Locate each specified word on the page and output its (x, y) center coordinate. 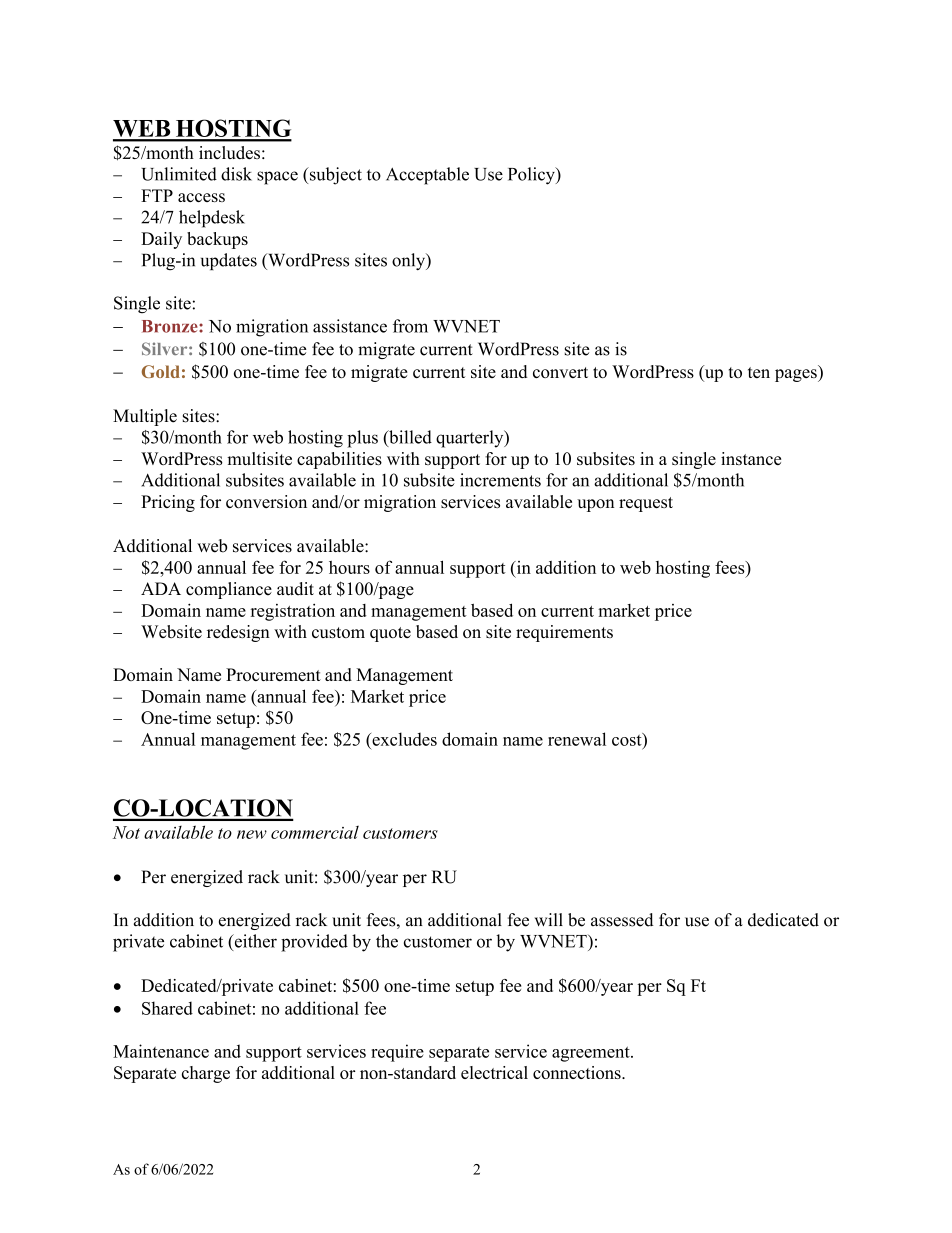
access (201, 197)
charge (206, 1074)
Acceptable (427, 176)
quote (390, 634)
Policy (532, 176)
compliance (229, 590)
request (646, 504)
